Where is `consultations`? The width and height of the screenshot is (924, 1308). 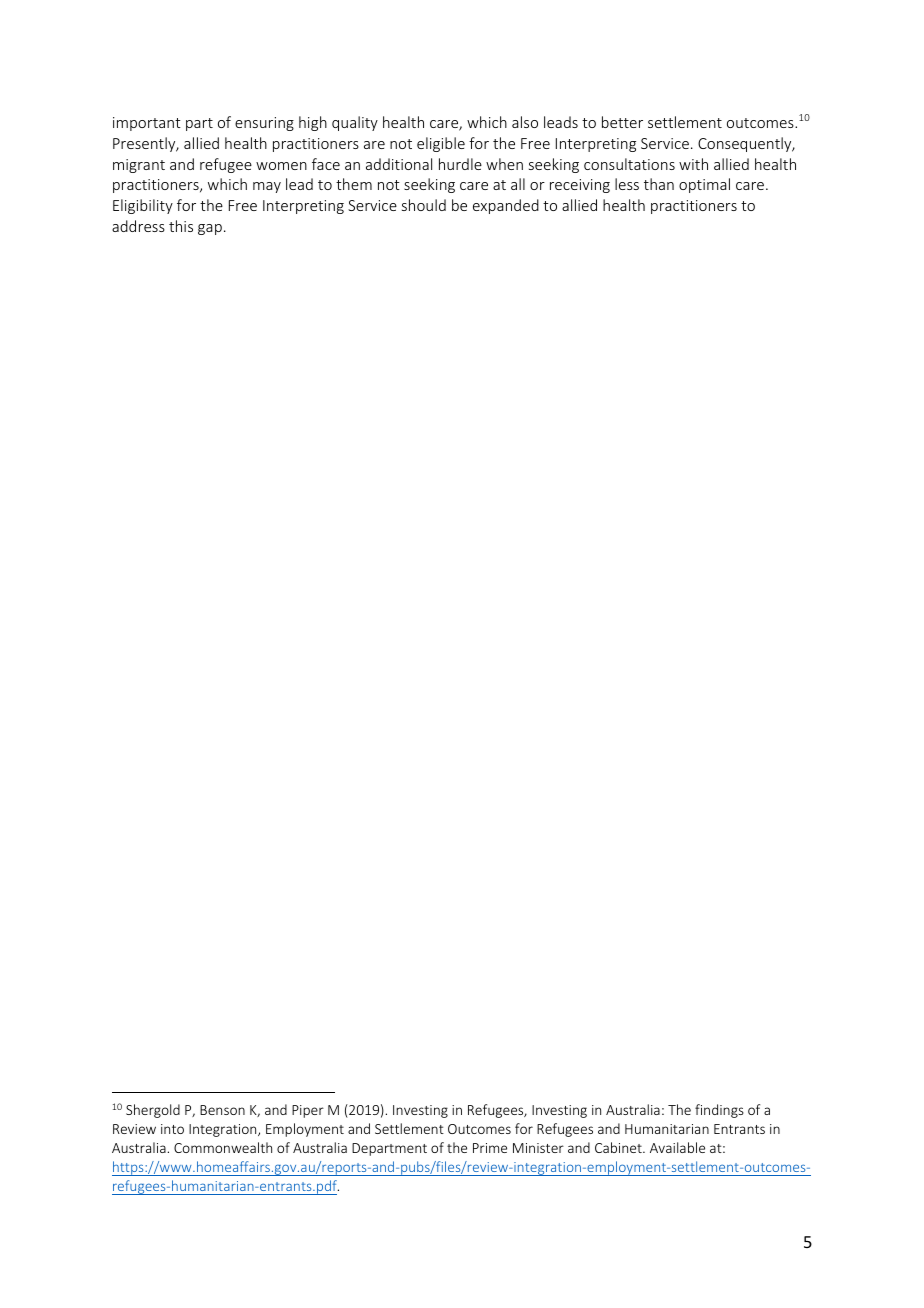 consultations is located at coordinates (629, 164).
